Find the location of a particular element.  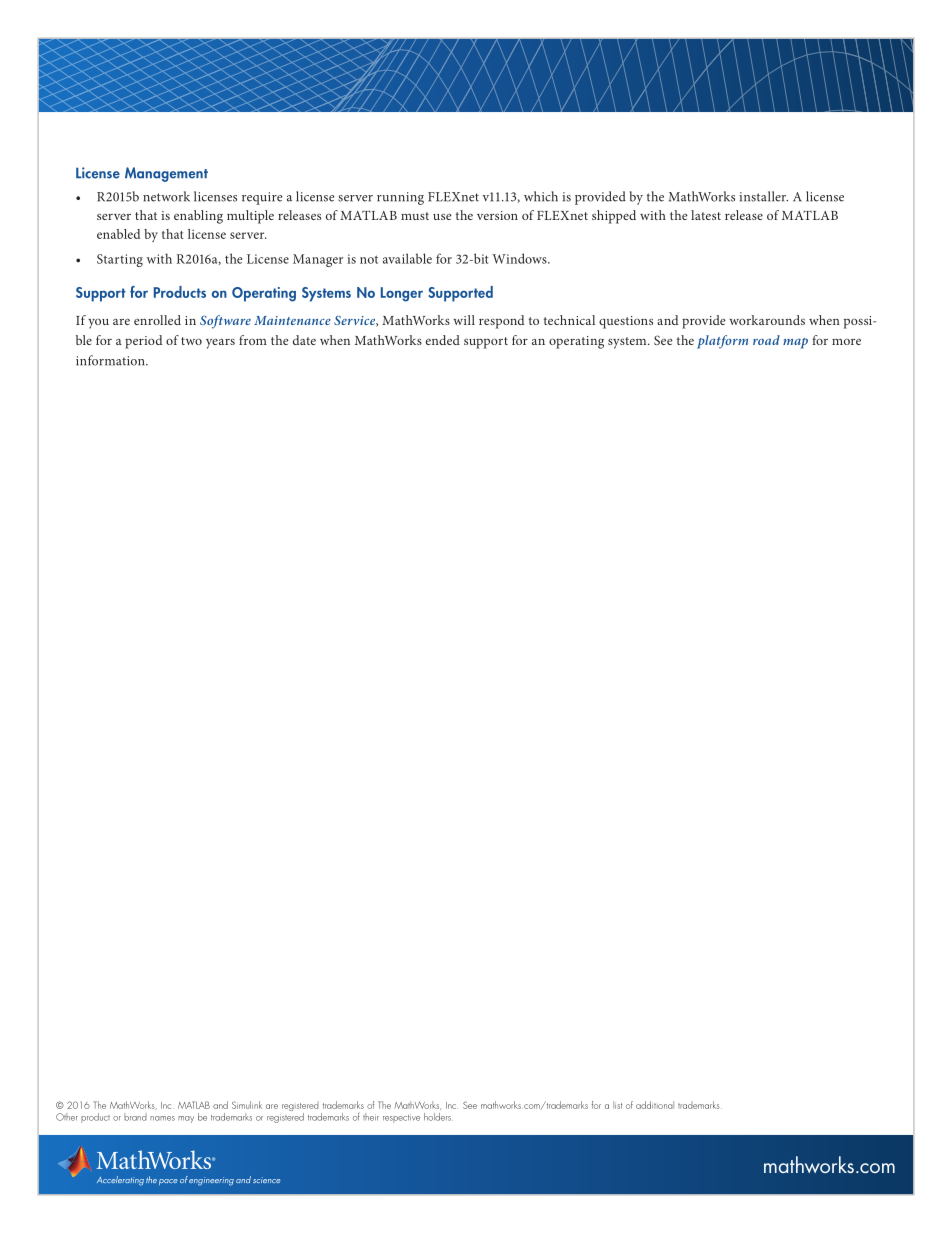

use is located at coordinates (442, 216).
